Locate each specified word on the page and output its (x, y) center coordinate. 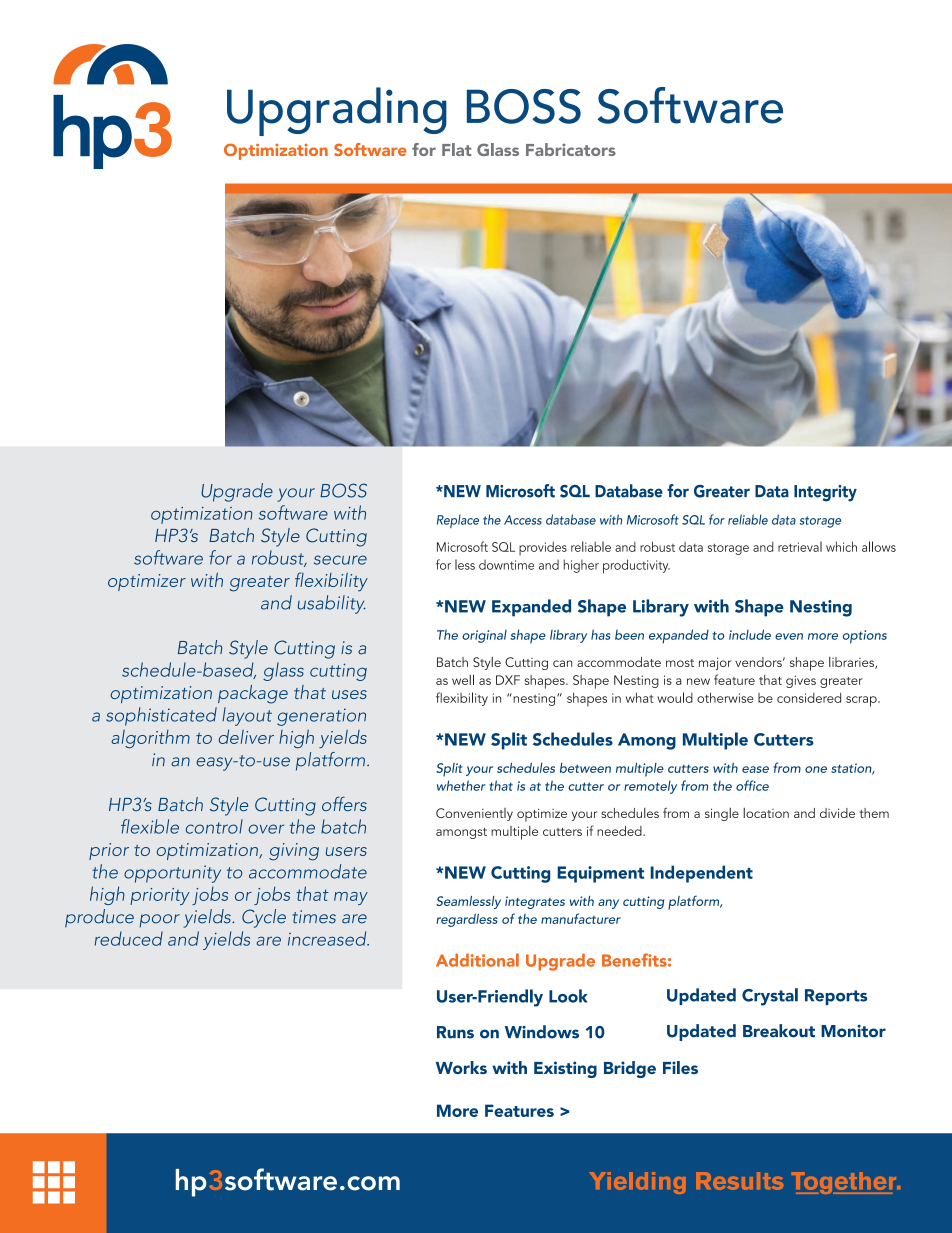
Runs (455, 1032)
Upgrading (337, 111)
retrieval (800, 546)
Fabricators (571, 149)
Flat (456, 149)
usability (332, 604)
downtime (506, 565)
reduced (129, 938)
